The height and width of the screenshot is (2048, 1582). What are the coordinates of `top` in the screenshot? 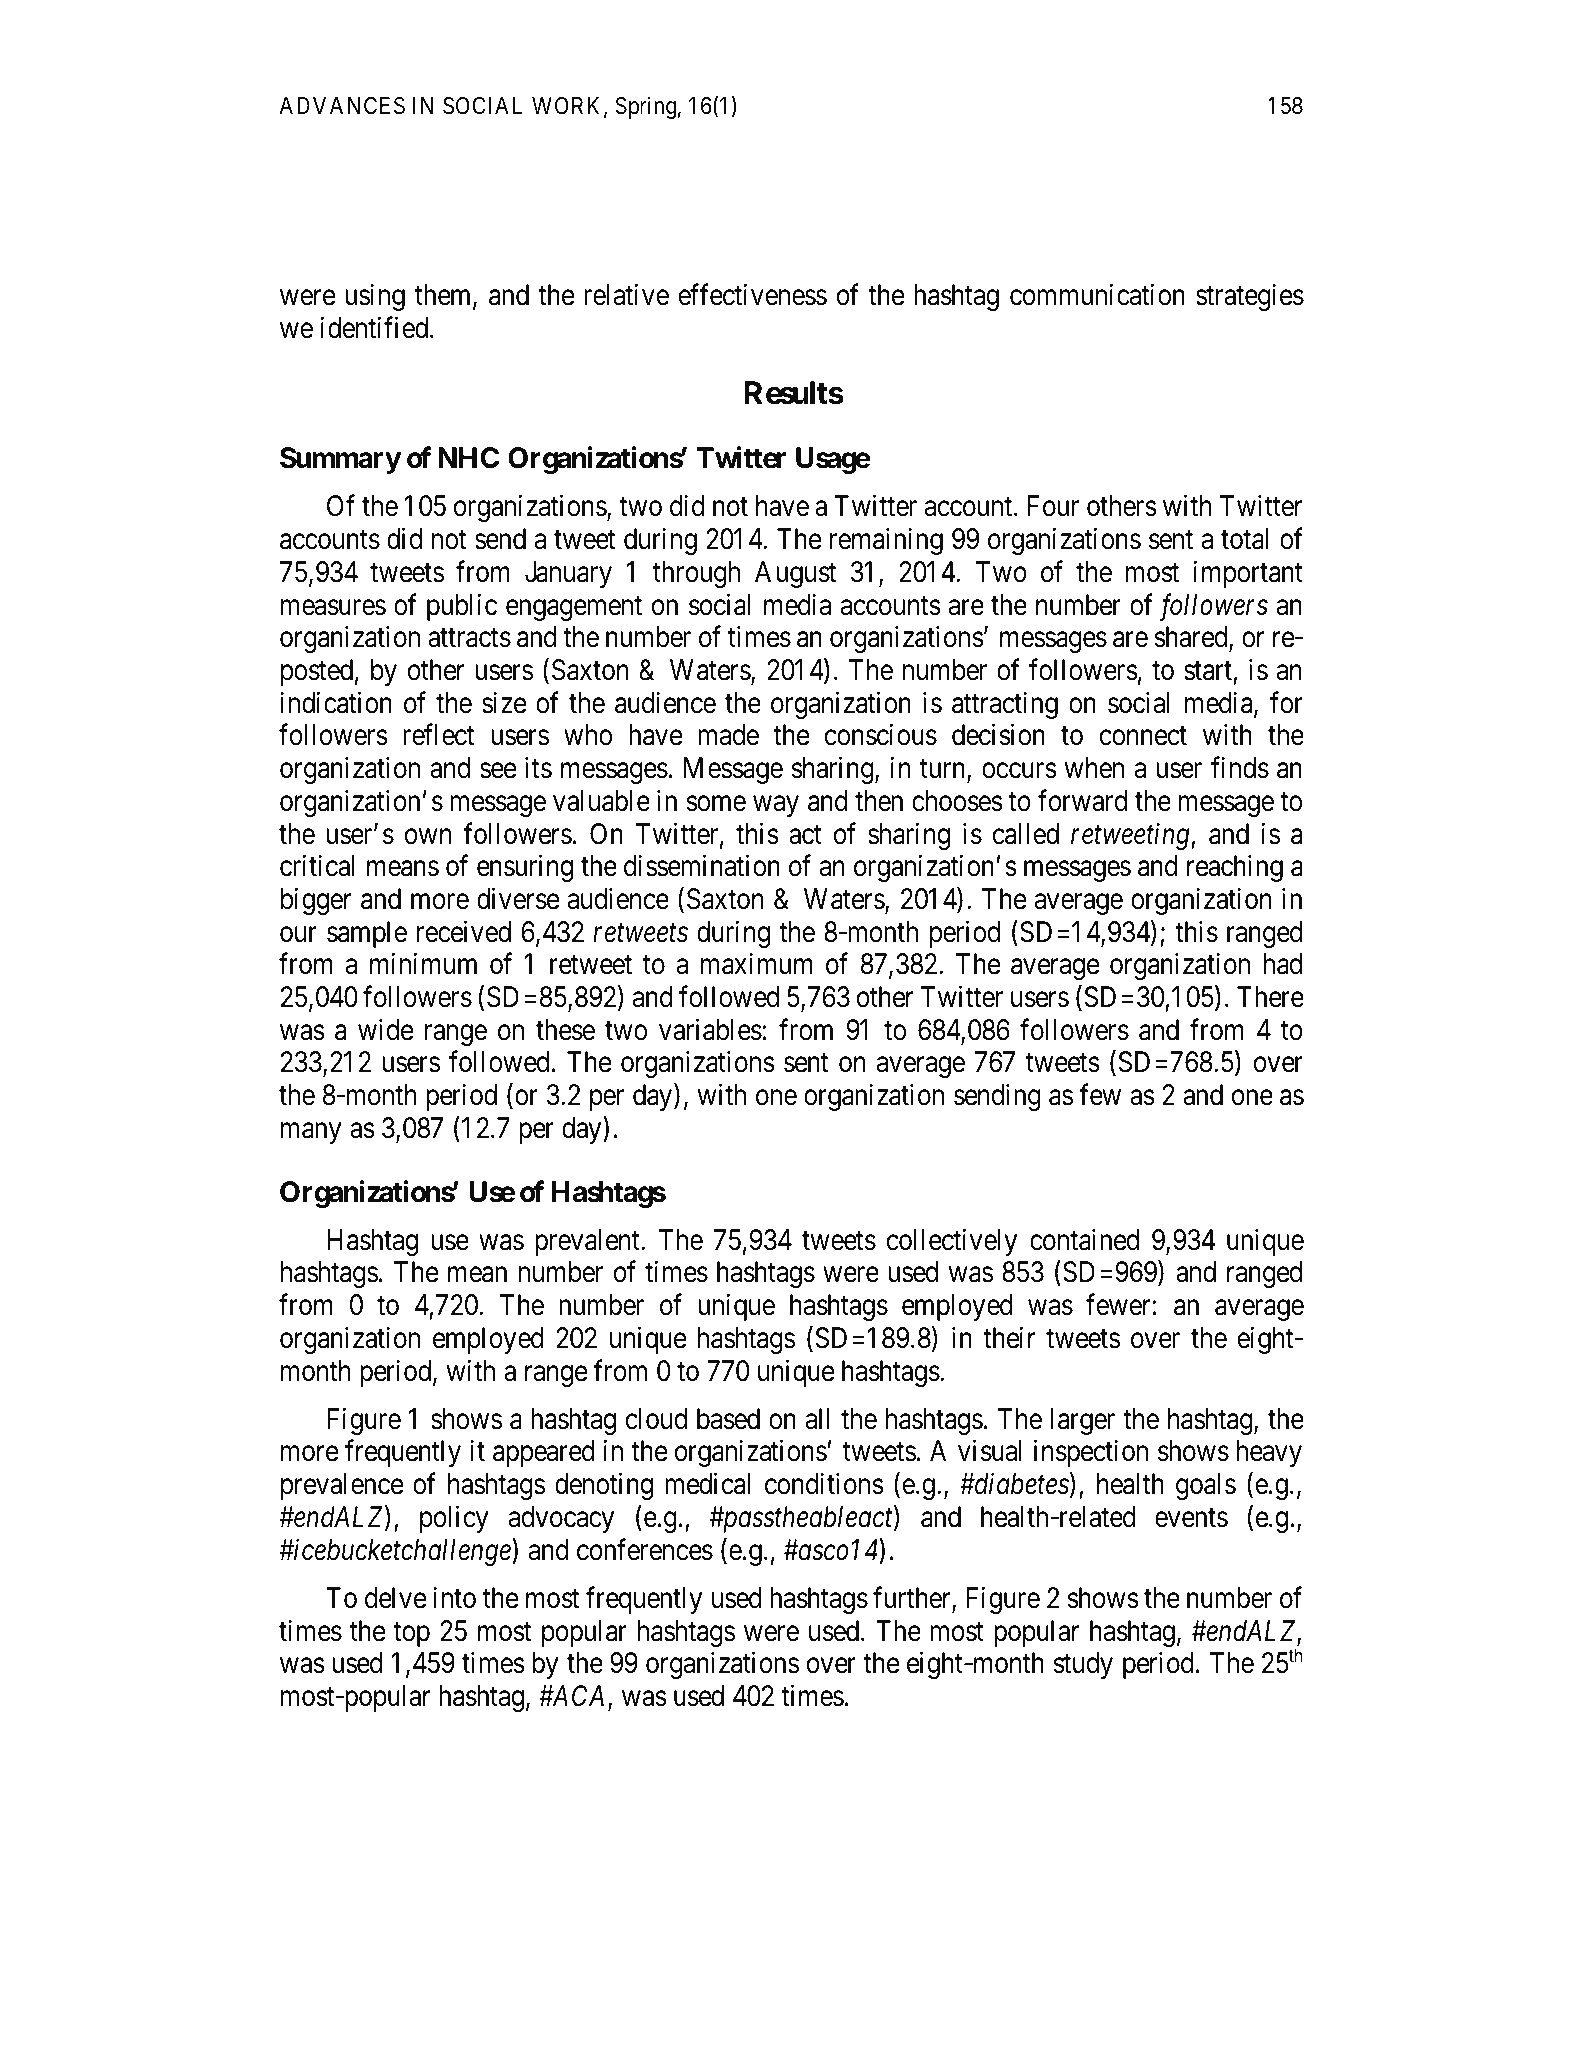 It's located at (411, 1634).
